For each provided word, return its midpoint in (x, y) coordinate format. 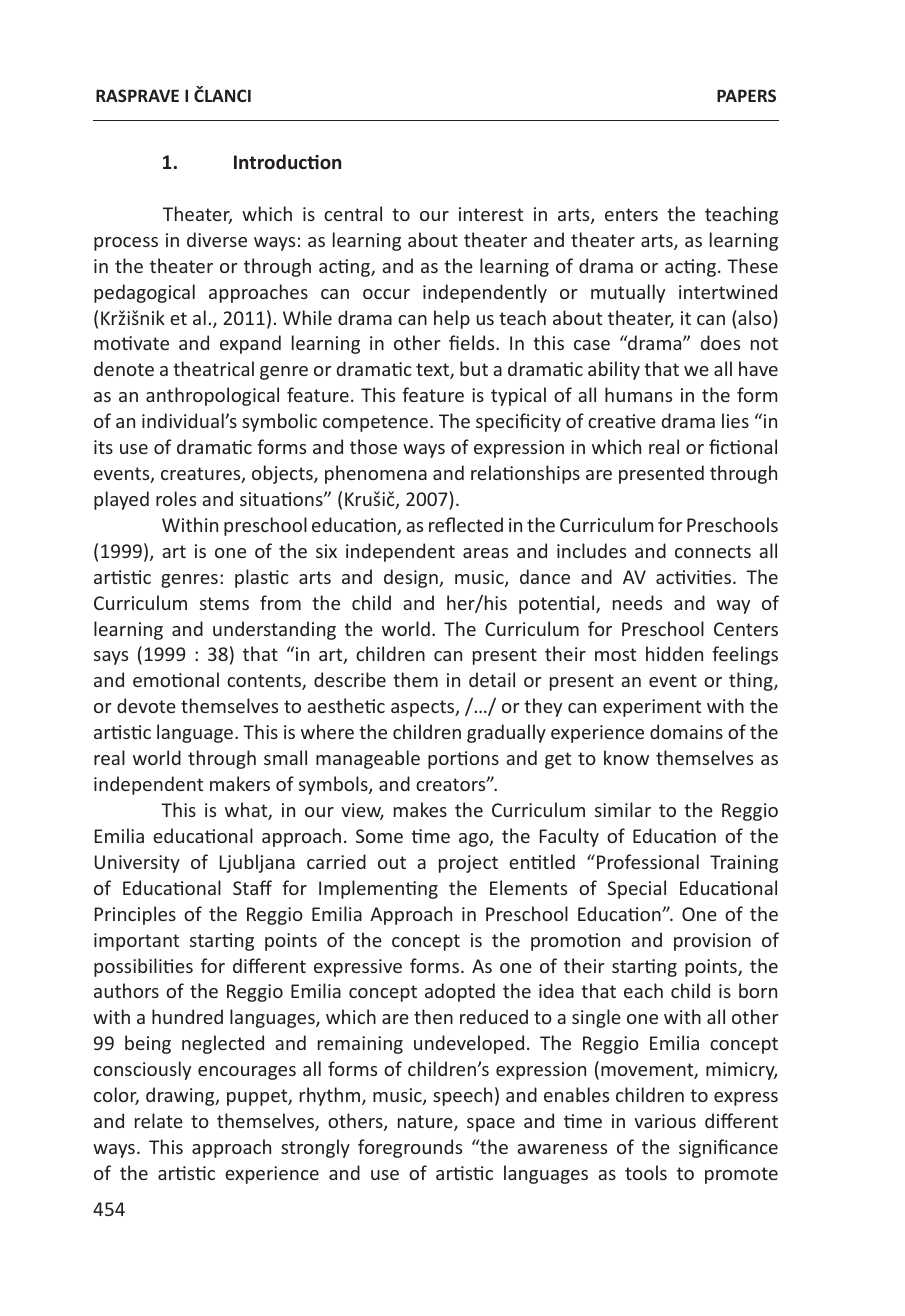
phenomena (376, 474)
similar (623, 809)
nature (426, 1123)
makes (420, 809)
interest (491, 214)
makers (240, 783)
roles (176, 498)
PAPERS (746, 95)
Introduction (287, 161)
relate (159, 1120)
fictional (743, 446)
